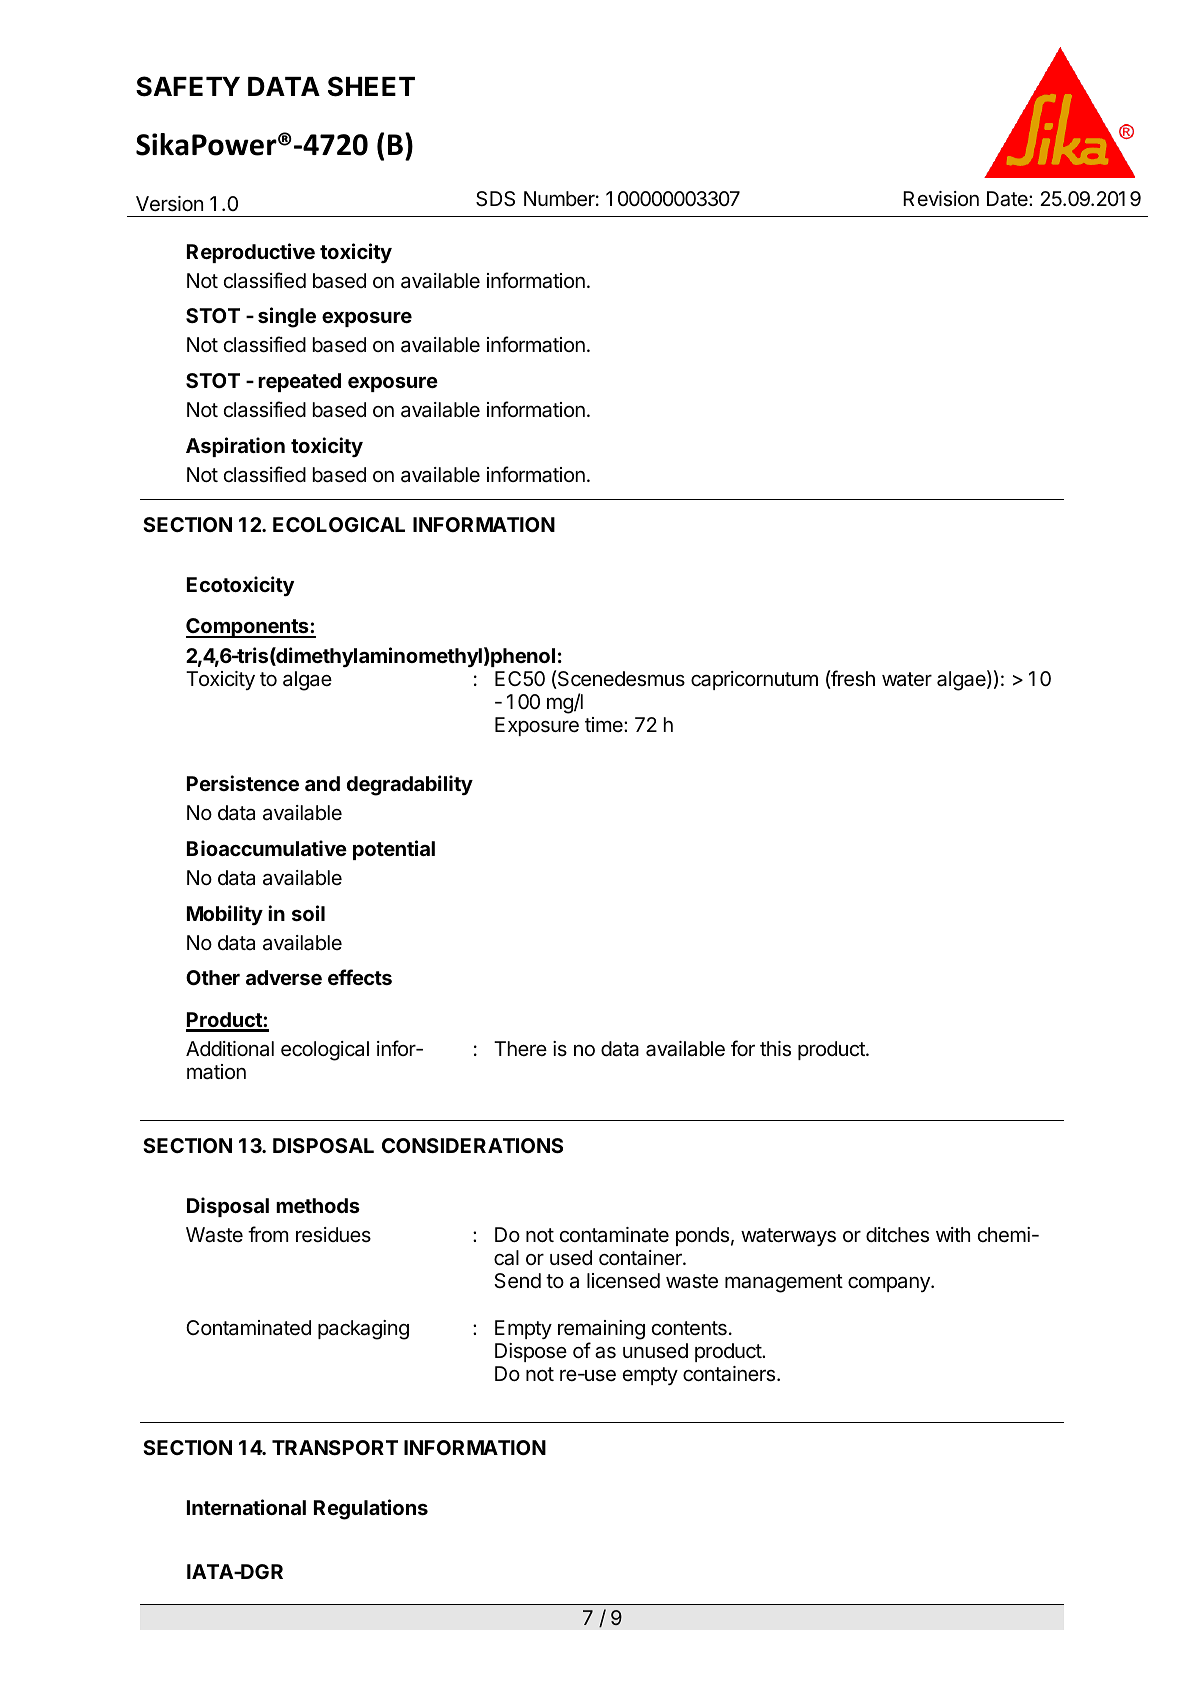 The width and height of the screenshot is (1203, 1702). What do you see at coordinates (230, 1049) in the screenshot?
I see `Additional` at bounding box center [230, 1049].
